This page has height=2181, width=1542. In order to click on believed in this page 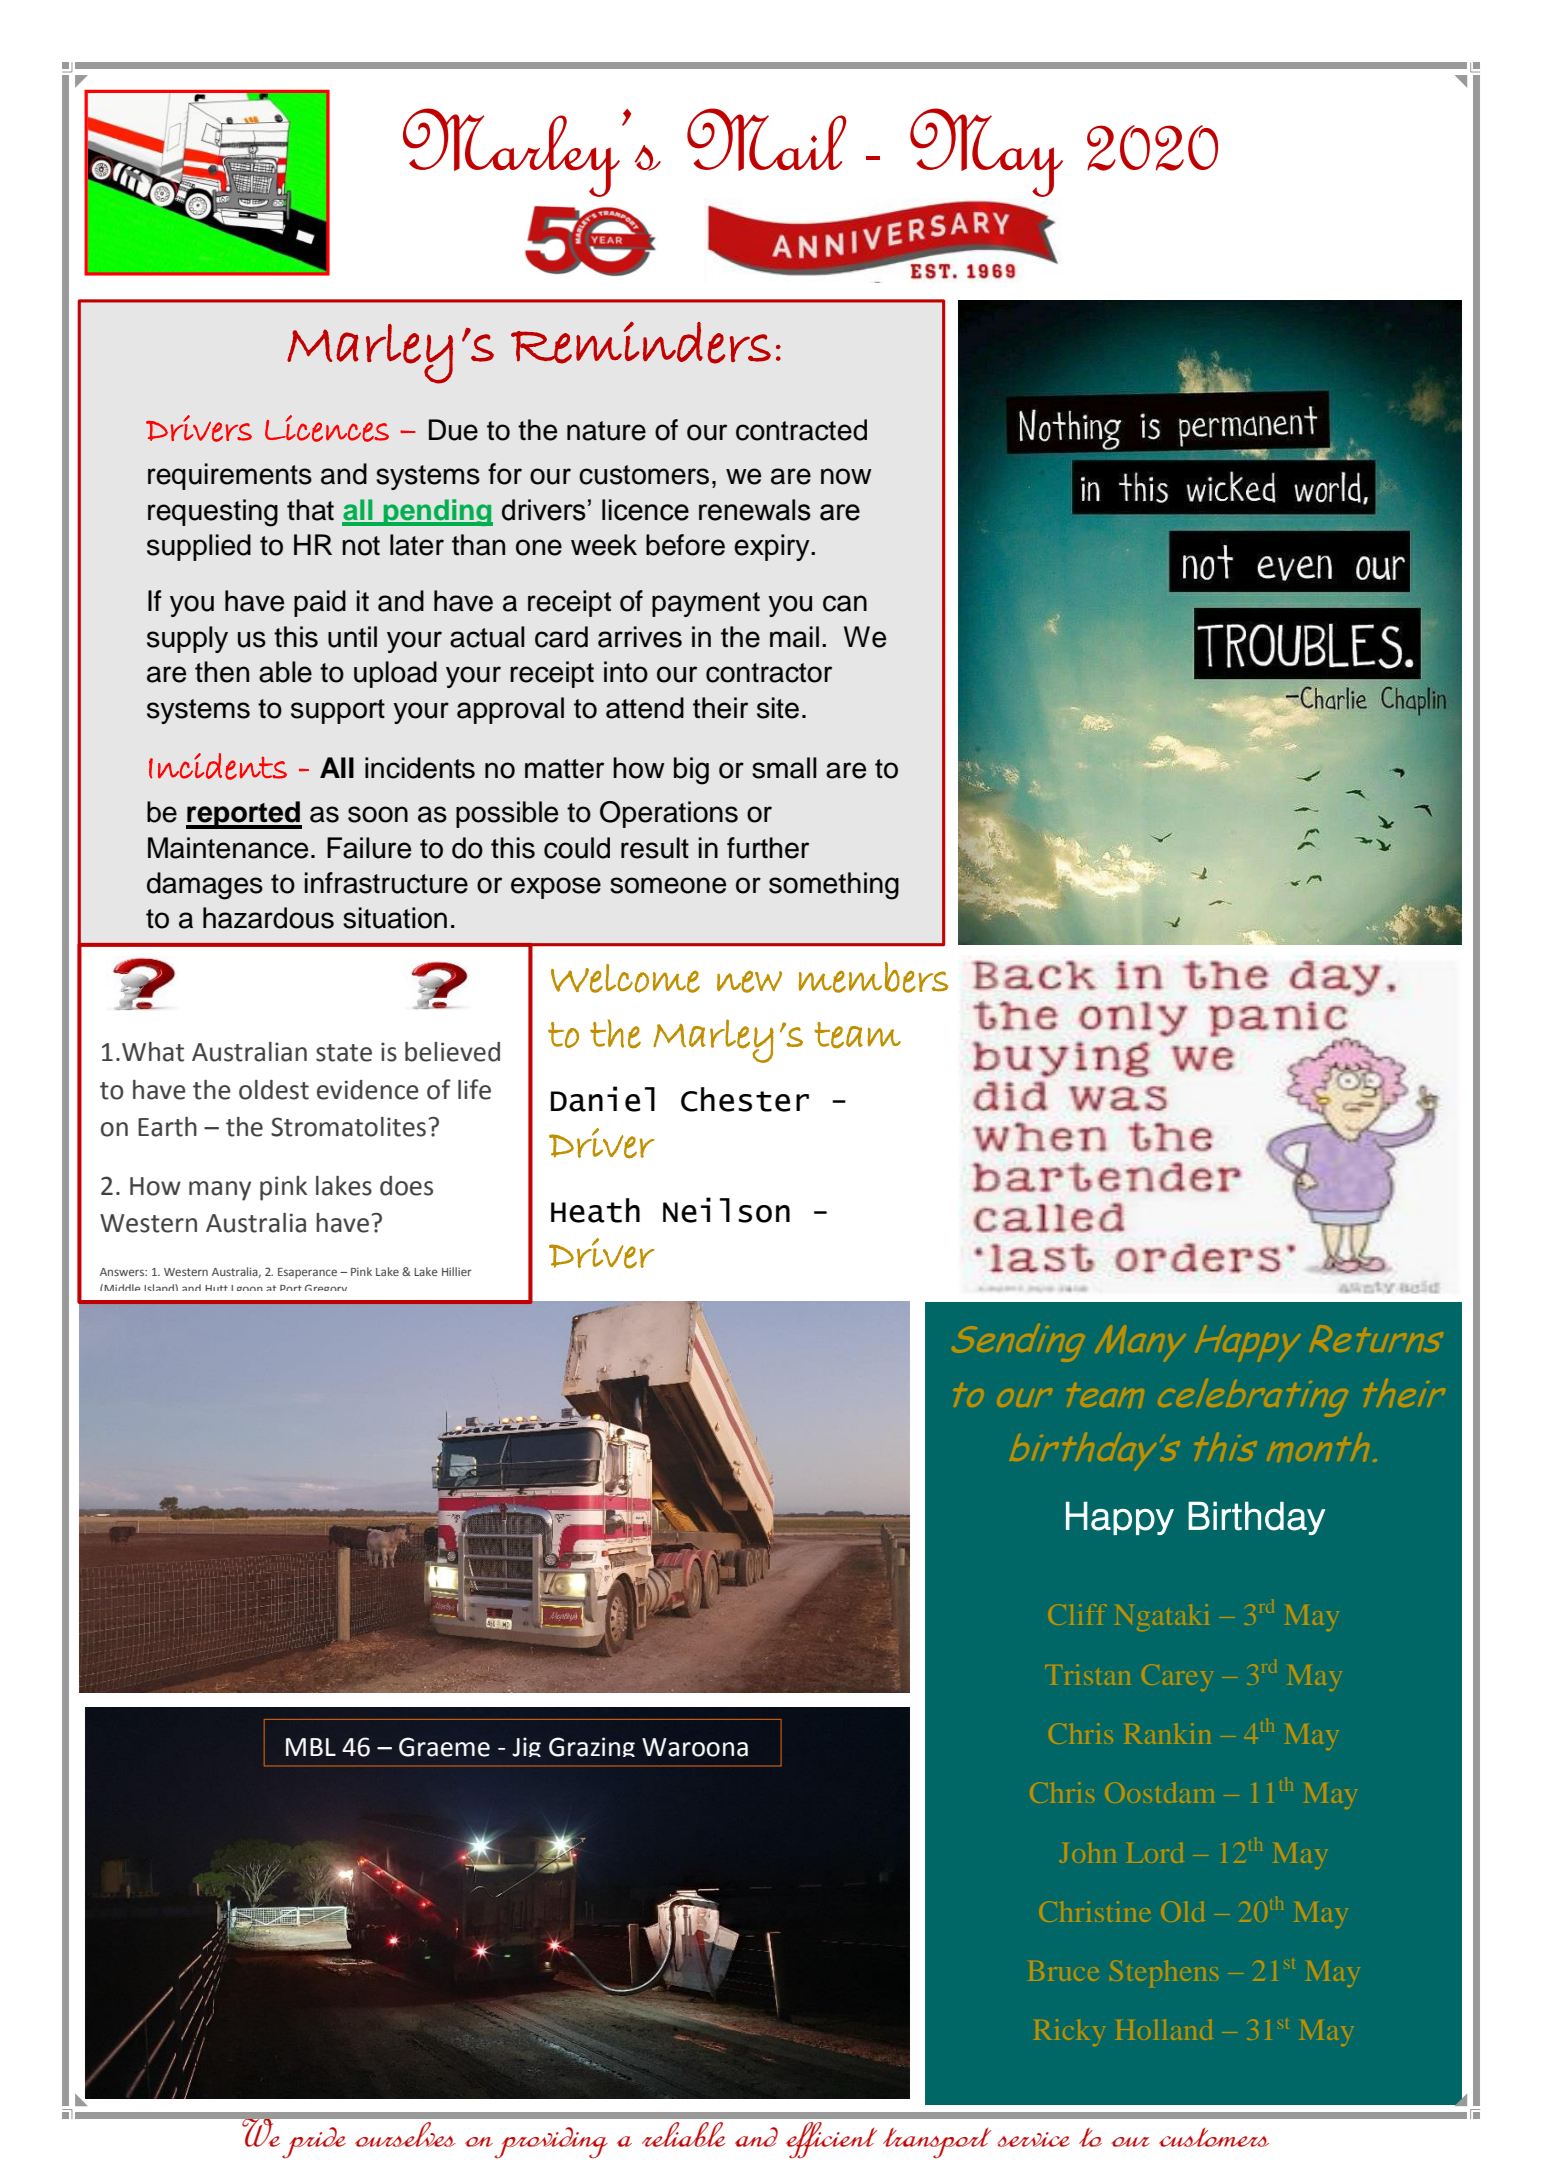, I will do `click(452, 1052)`.
